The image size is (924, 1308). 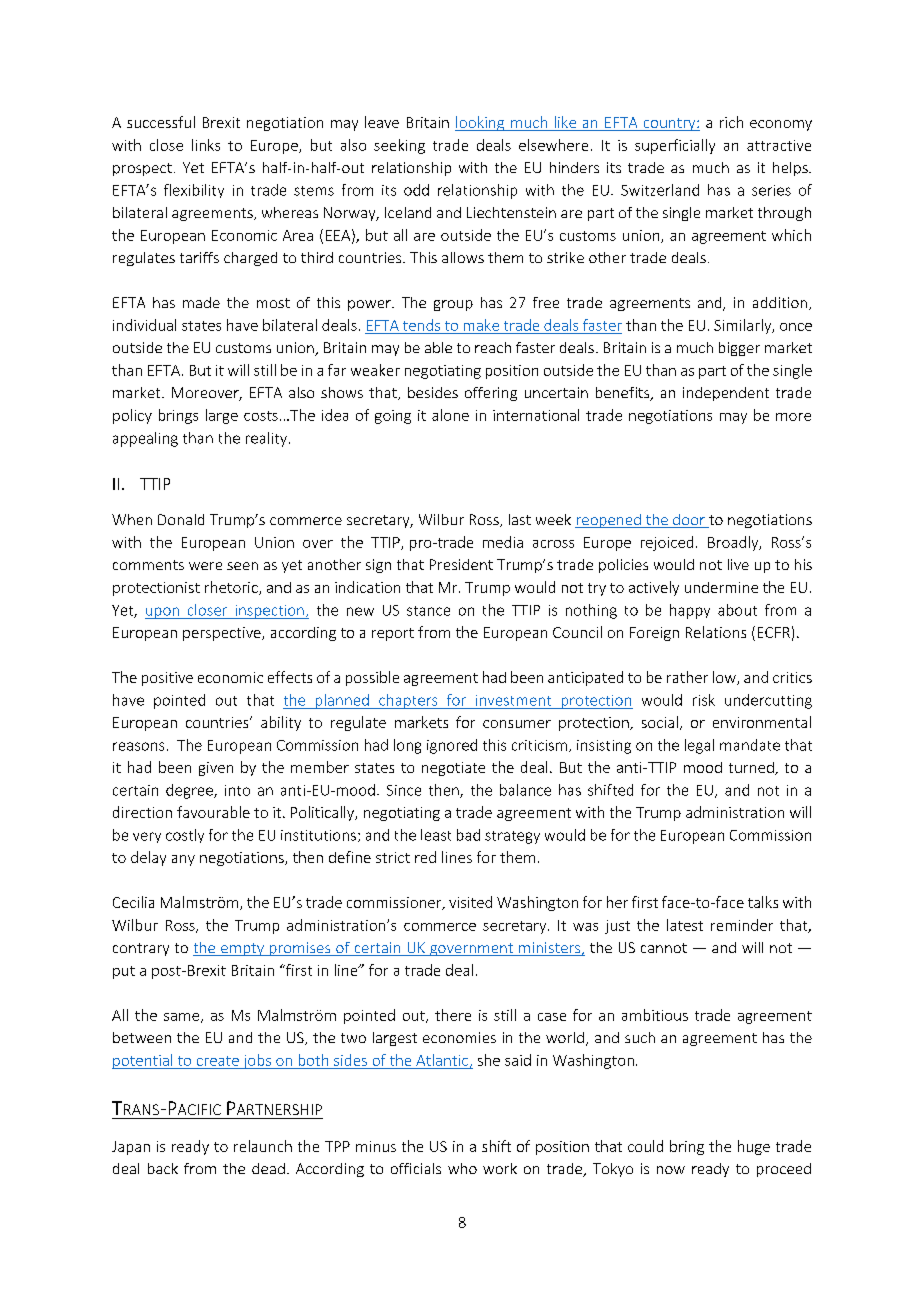 What do you see at coordinates (739, 349) in the screenshot?
I see `bigger` at bounding box center [739, 349].
